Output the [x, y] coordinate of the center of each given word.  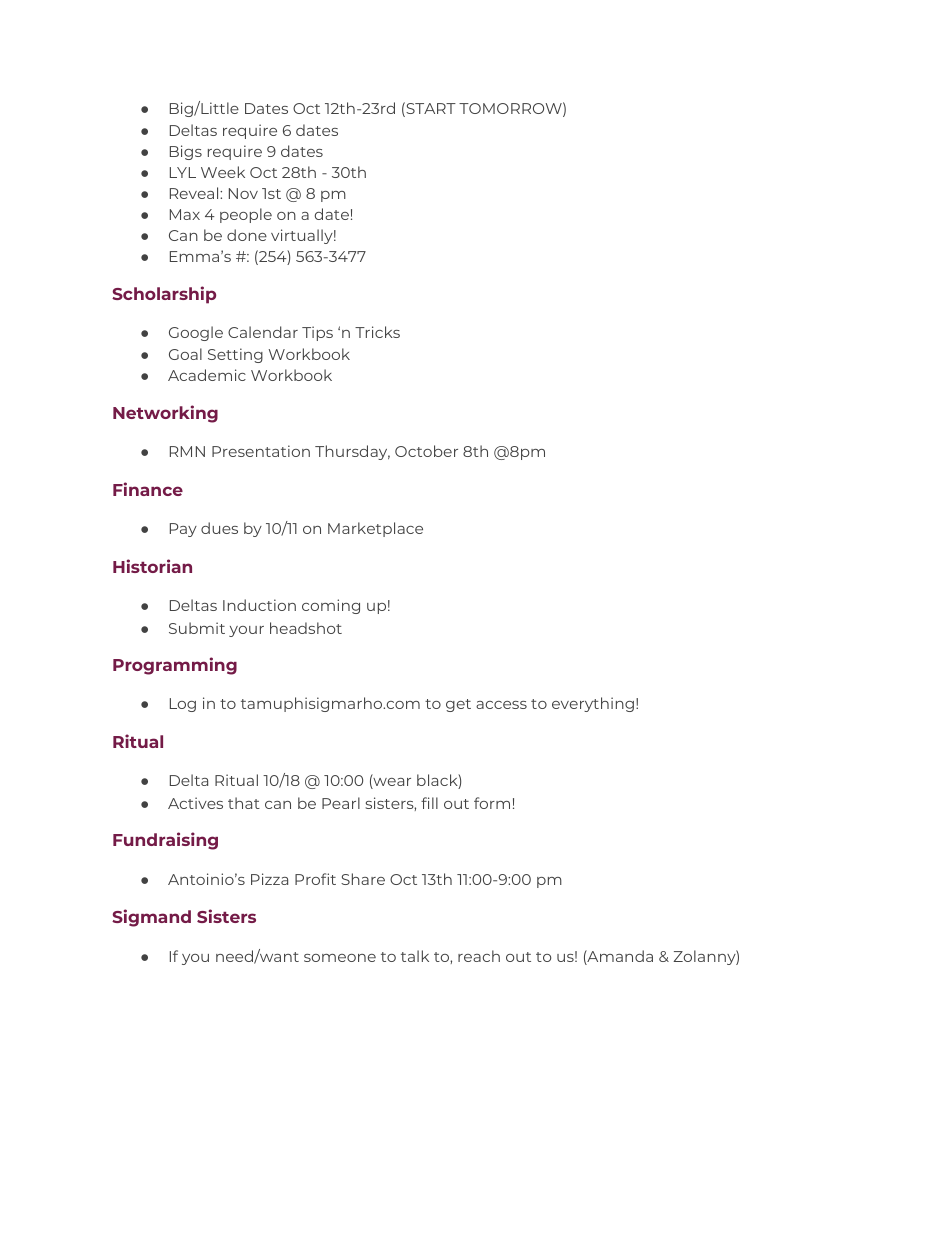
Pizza [269, 879]
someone [340, 958]
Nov [243, 193]
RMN [187, 451]
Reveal [195, 193]
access [501, 705]
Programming [175, 666]
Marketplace [375, 529]
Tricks [377, 332]
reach [479, 956]
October [426, 451]
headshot [306, 628]
